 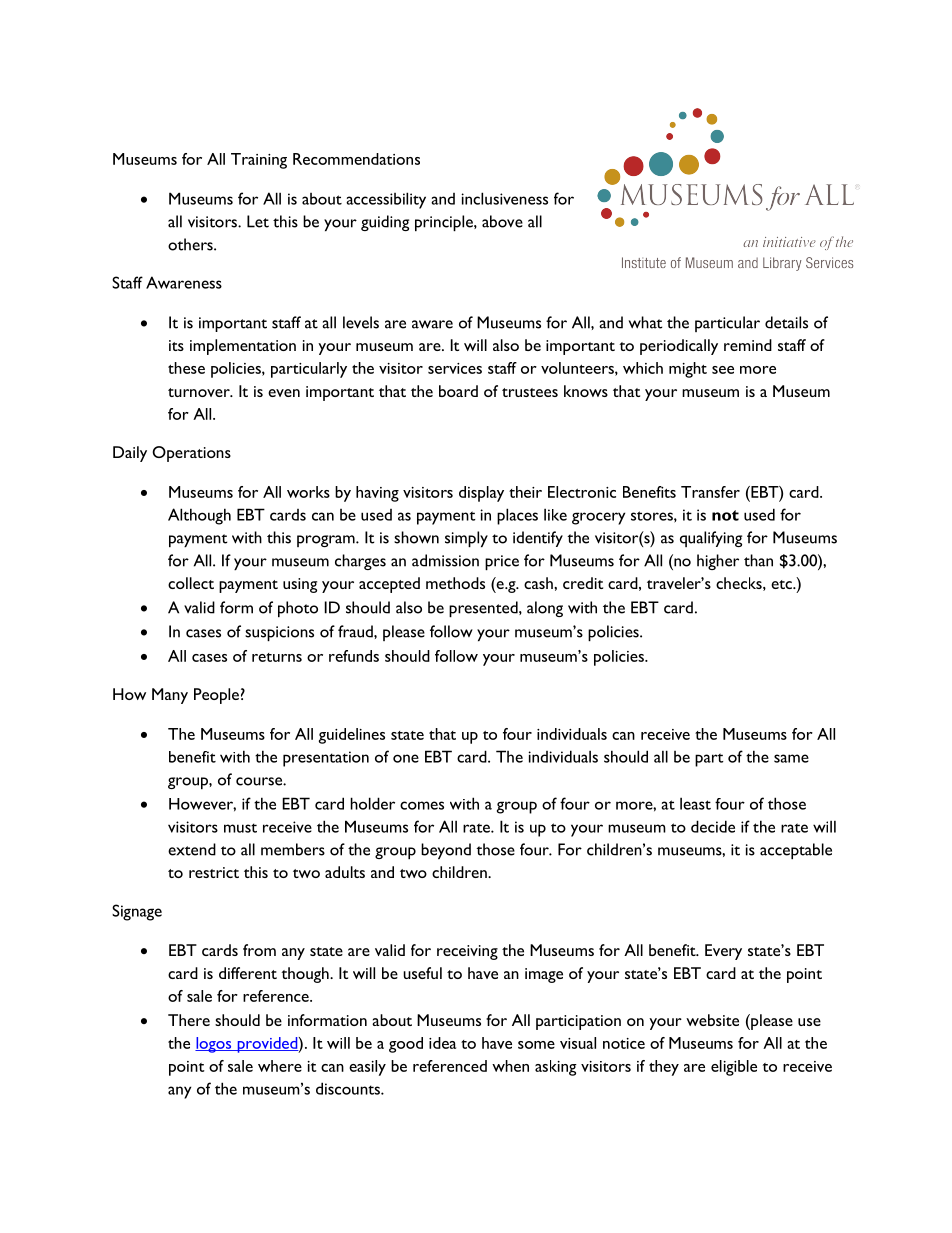 What do you see at coordinates (458, 391) in the screenshot?
I see `board` at bounding box center [458, 391].
